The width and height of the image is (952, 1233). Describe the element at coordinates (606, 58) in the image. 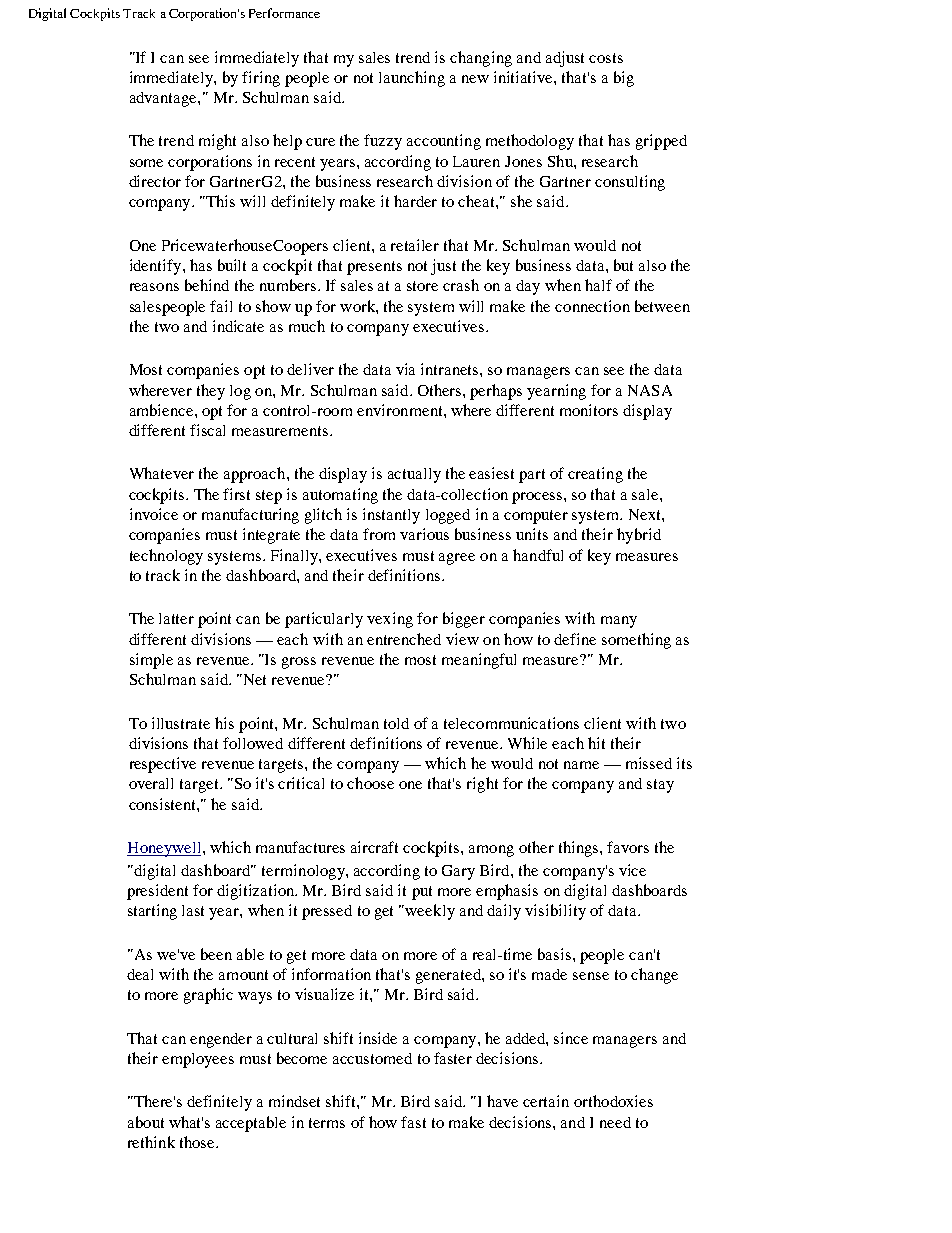

I see `costs` at that location.
